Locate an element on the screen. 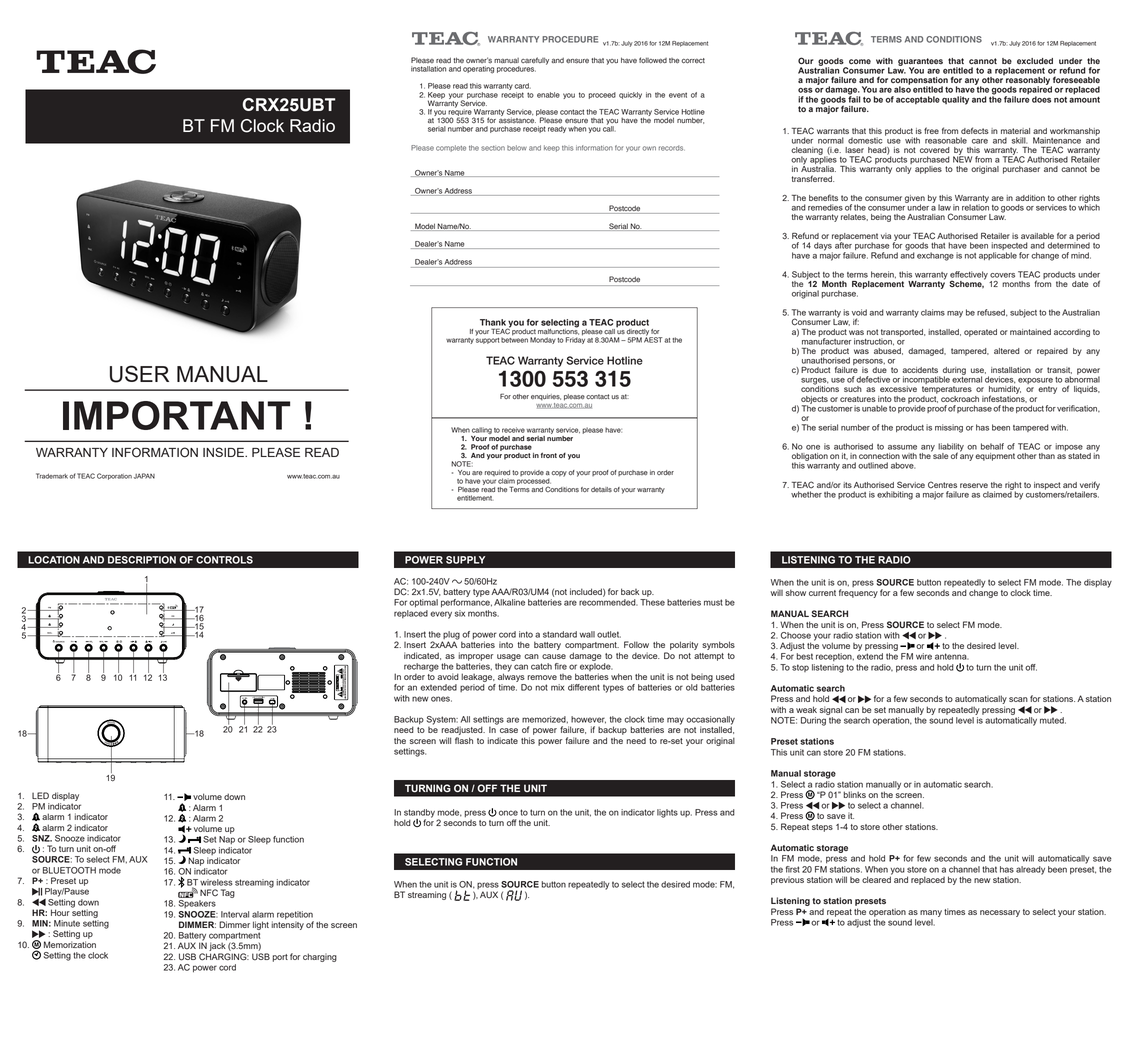 The height and width of the screenshot is (1064, 1129). many is located at coordinates (931, 913).
